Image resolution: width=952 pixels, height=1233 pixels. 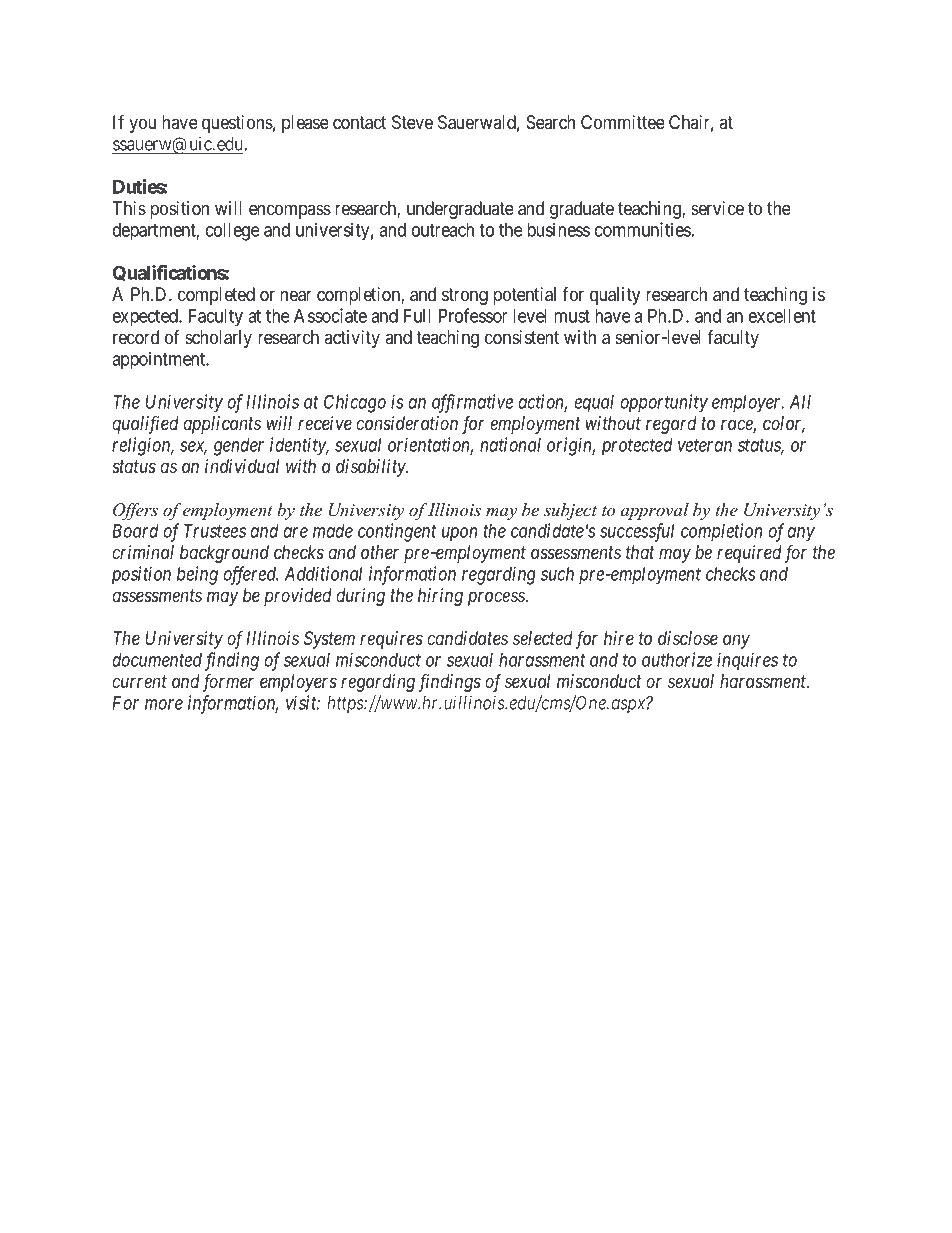 I want to click on you, so click(x=142, y=125).
